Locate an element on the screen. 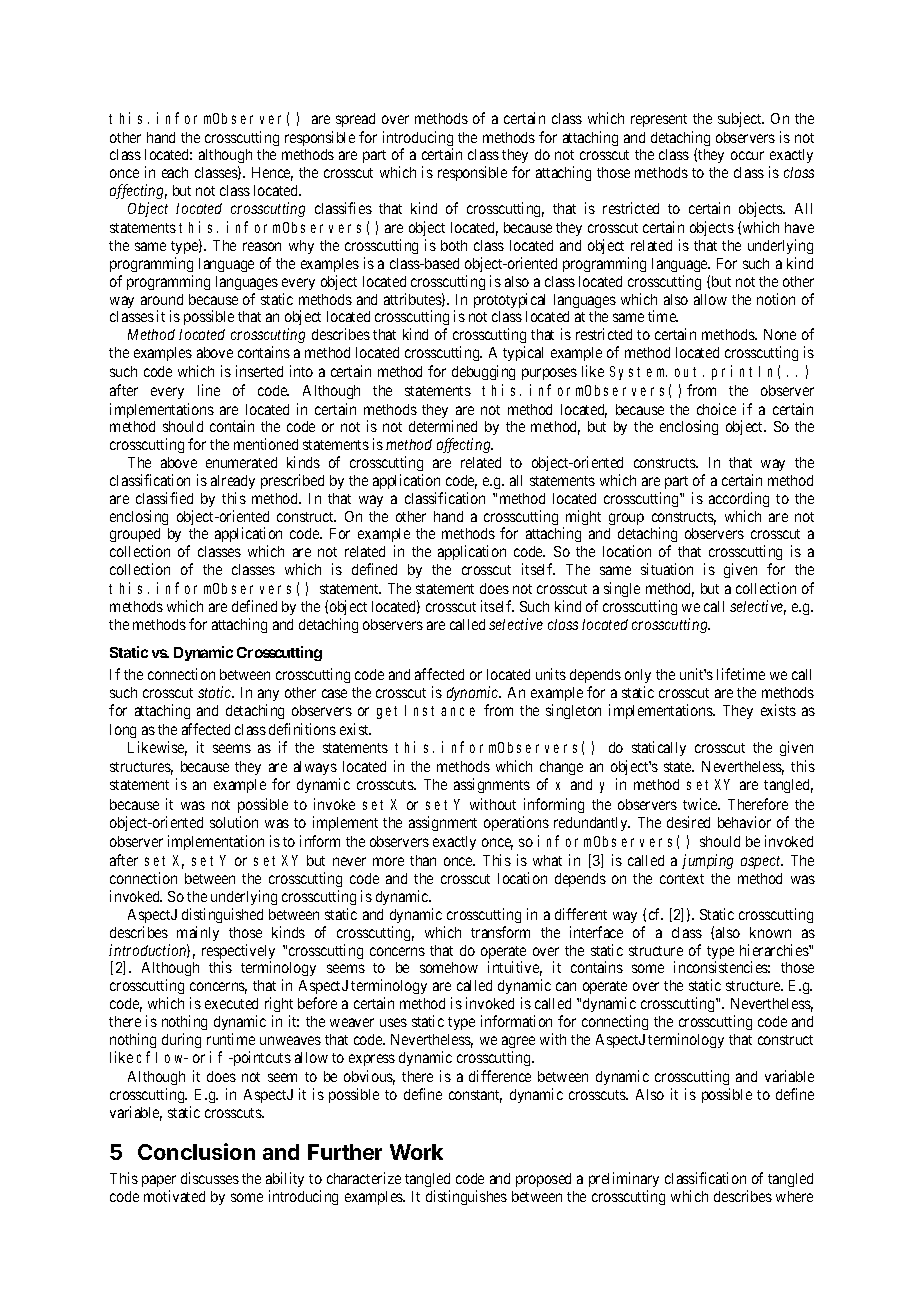  operations is located at coordinates (516, 823).
